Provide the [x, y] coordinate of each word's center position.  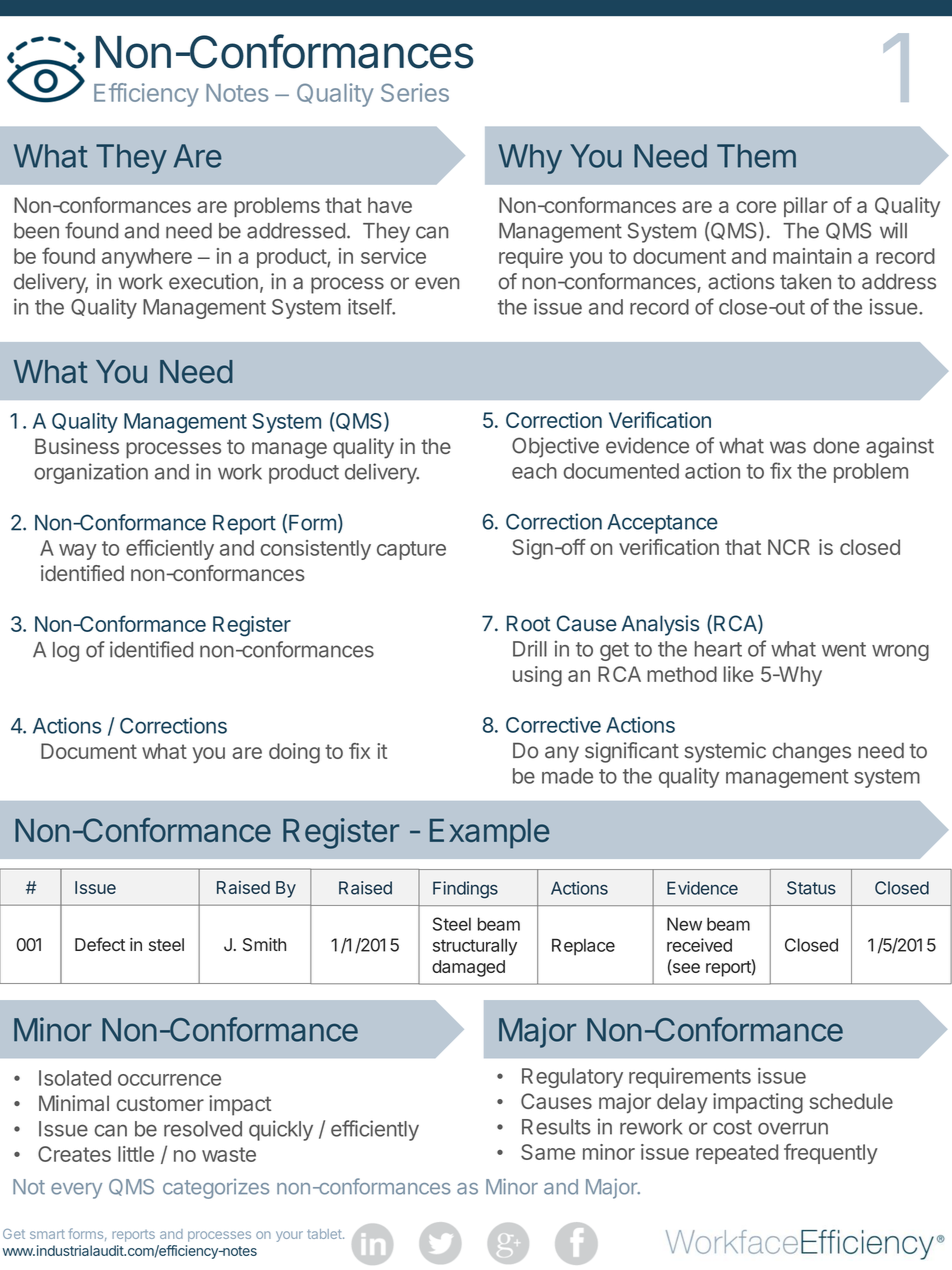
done [836, 446]
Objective [555, 447]
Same [548, 1152]
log [66, 652]
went [844, 649]
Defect [100, 944]
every [76, 1191]
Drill [530, 648]
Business [77, 446]
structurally [475, 947]
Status [811, 888]
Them [756, 156]
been [36, 231]
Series [415, 92]
